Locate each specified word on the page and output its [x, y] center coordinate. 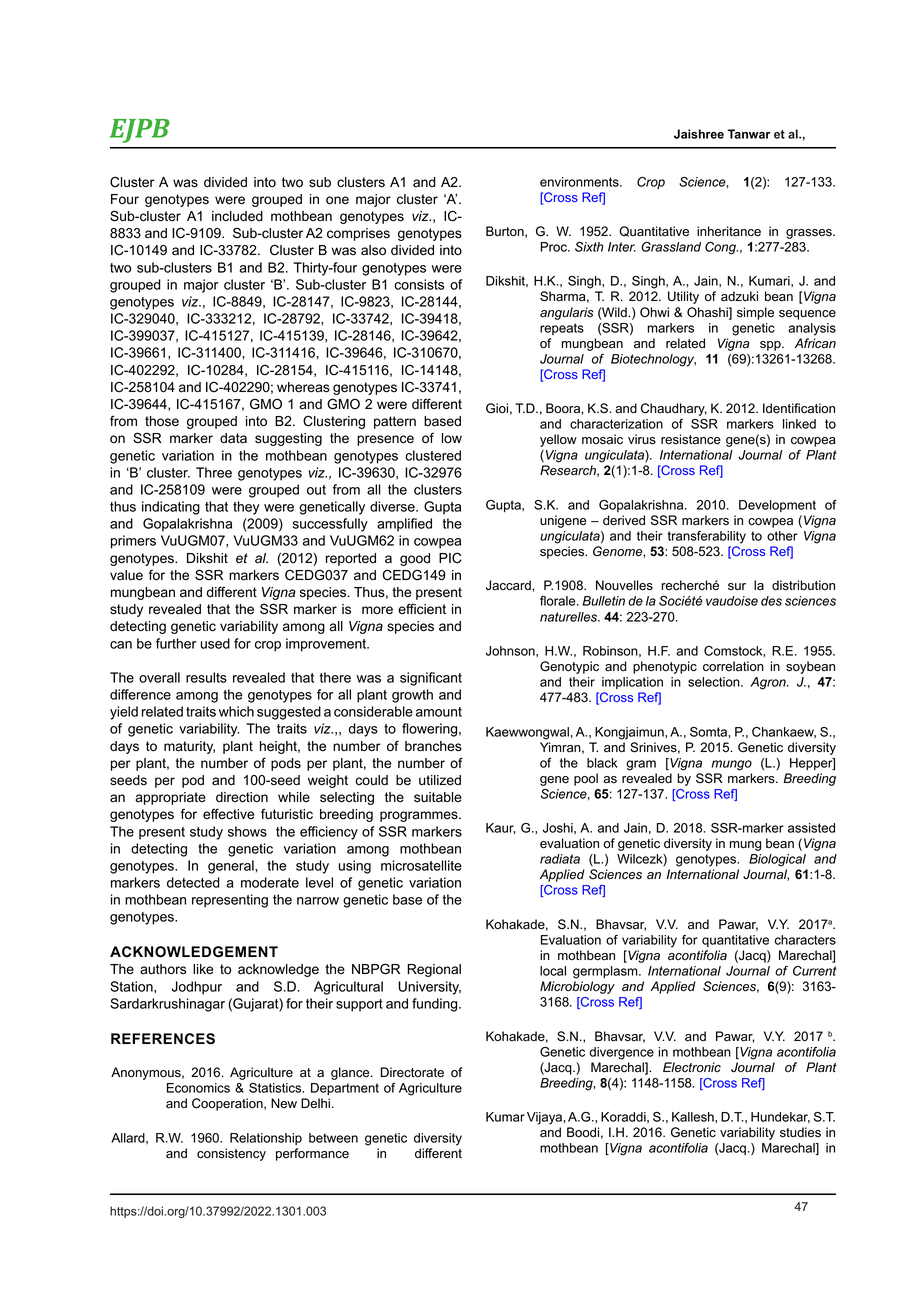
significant [431, 679]
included [237, 216]
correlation [733, 666]
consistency [231, 1154]
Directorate [412, 1072]
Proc [555, 247]
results [206, 677]
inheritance [729, 231]
